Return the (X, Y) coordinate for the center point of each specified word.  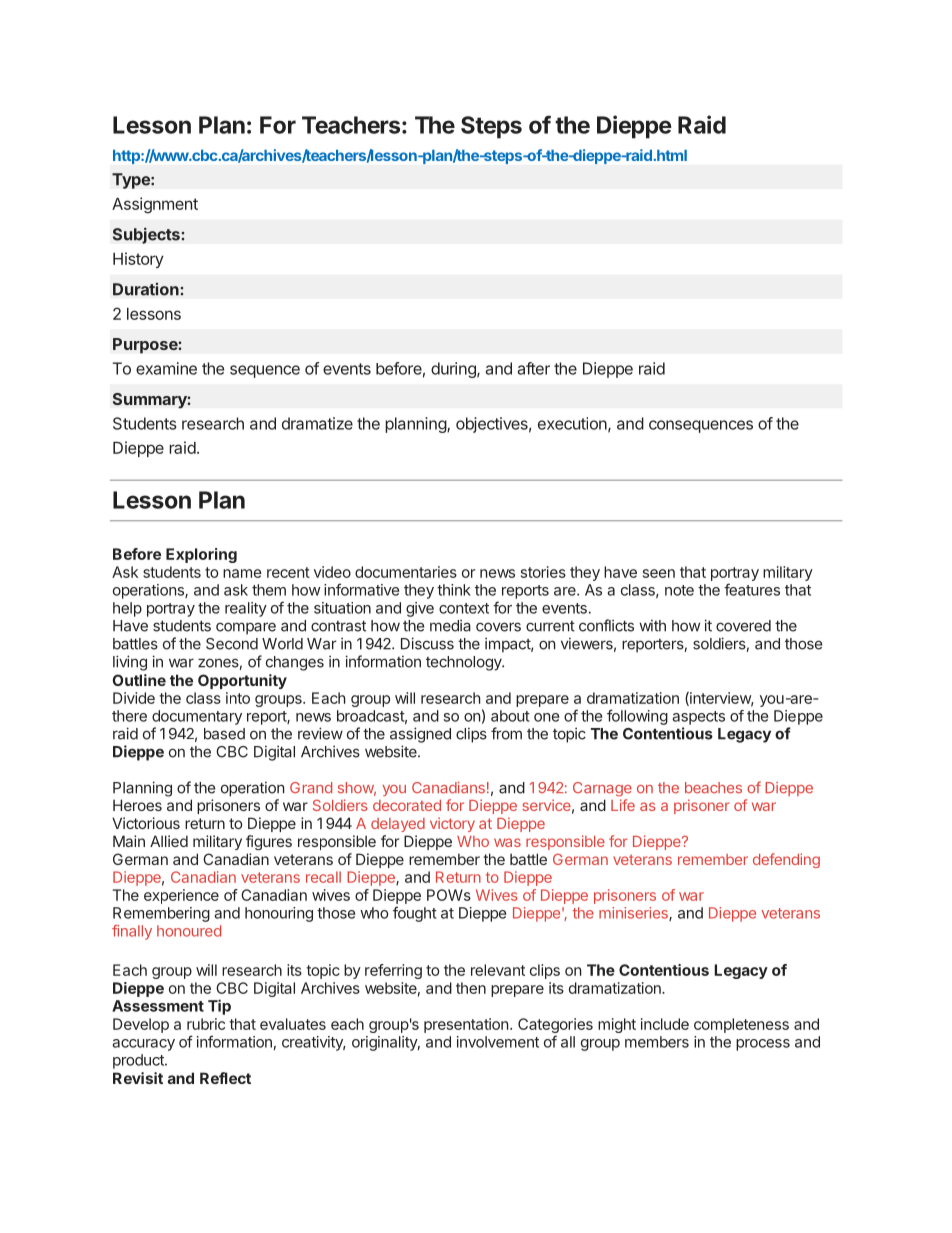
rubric (206, 1024)
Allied (169, 841)
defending (786, 860)
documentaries (406, 572)
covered (743, 626)
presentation (466, 1025)
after (534, 368)
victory (452, 824)
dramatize (317, 423)
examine (166, 368)
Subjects (147, 235)
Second (232, 644)
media (450, 625)
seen (659, 573)
